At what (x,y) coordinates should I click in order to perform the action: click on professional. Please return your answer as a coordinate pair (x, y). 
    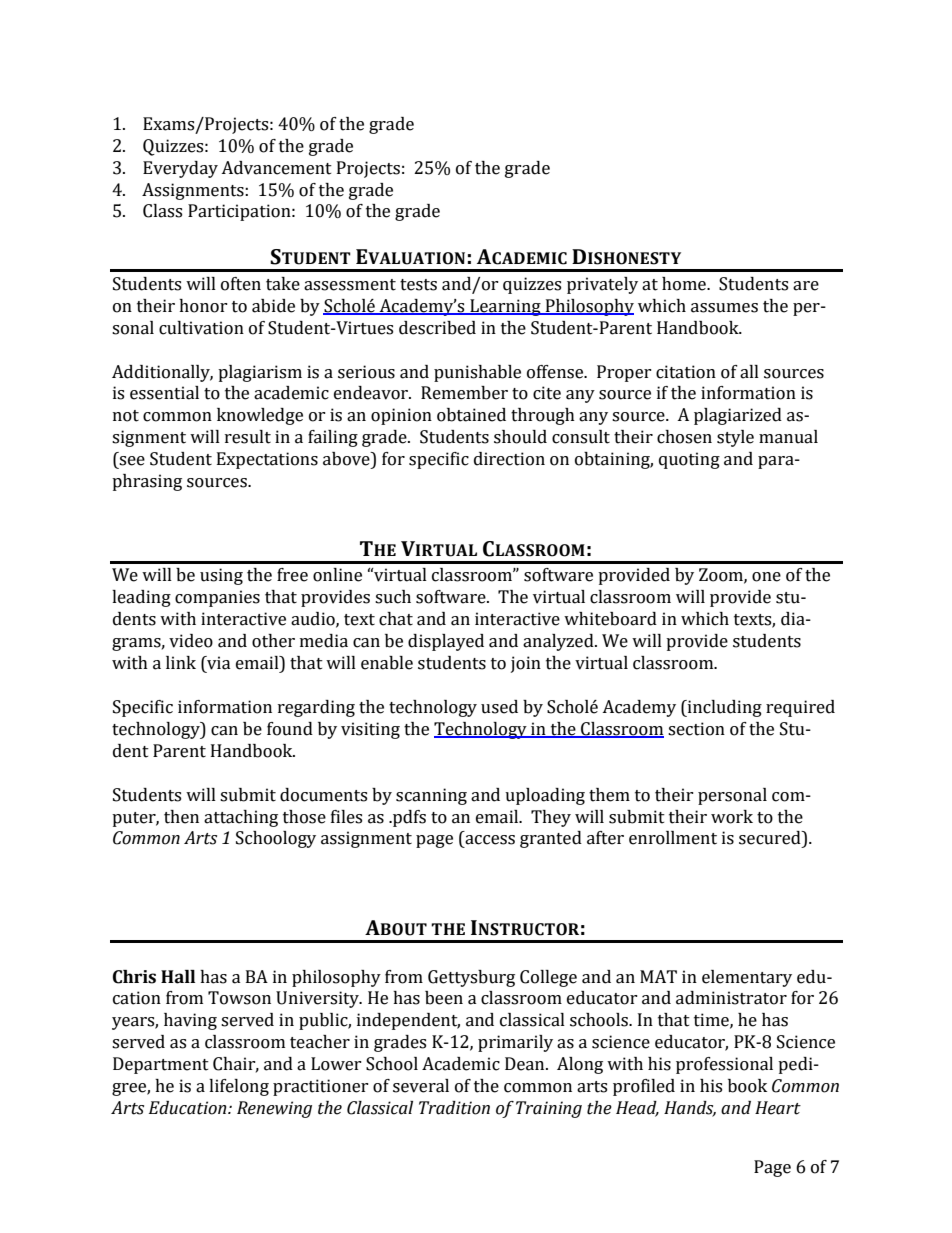
    Looking at the image, I should click on (724, 1065).
